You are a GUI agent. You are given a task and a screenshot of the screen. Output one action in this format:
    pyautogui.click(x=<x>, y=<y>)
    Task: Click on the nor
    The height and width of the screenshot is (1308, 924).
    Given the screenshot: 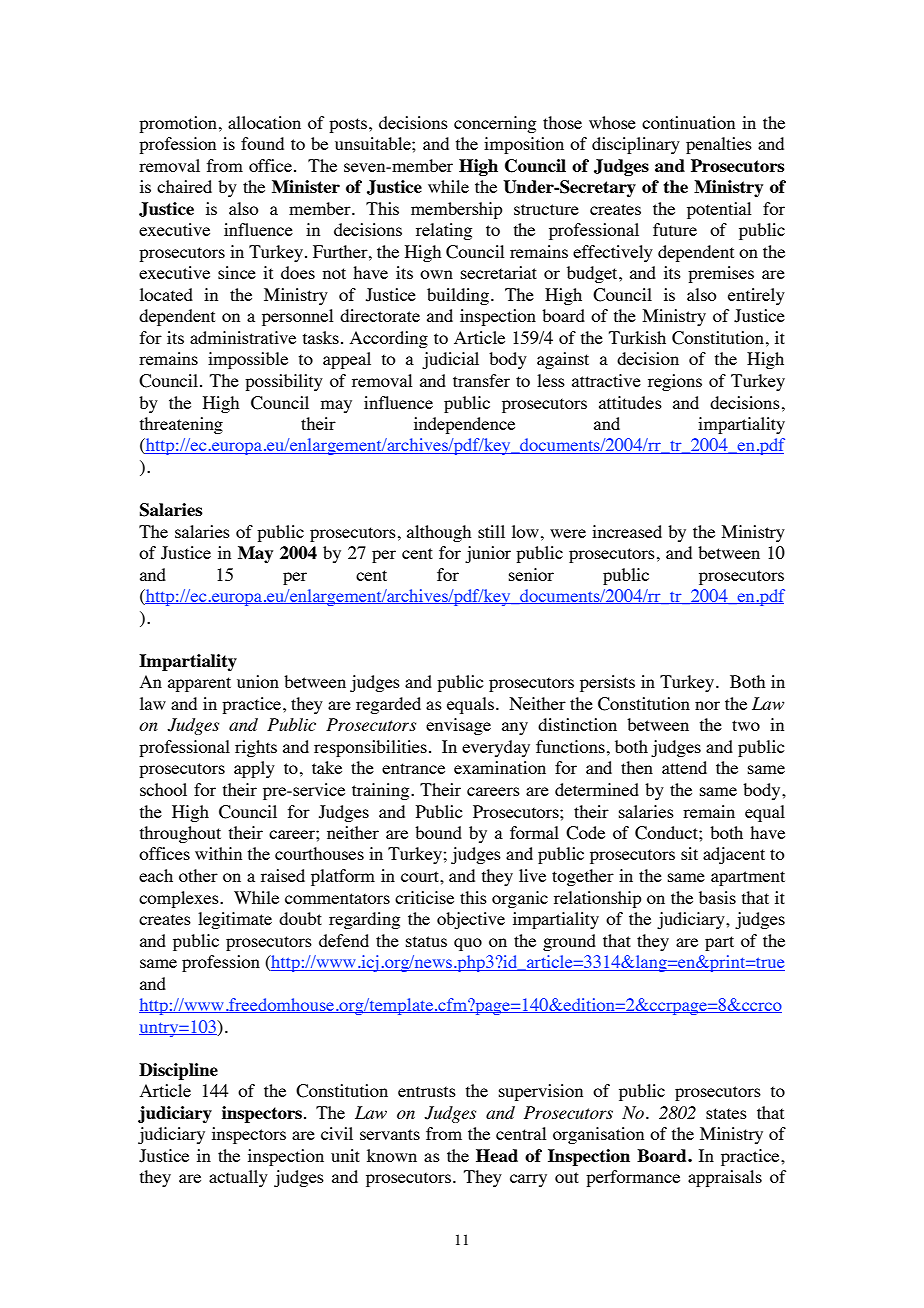 What is the action you would take?
    pyautogui.click(x=707, y=705)
